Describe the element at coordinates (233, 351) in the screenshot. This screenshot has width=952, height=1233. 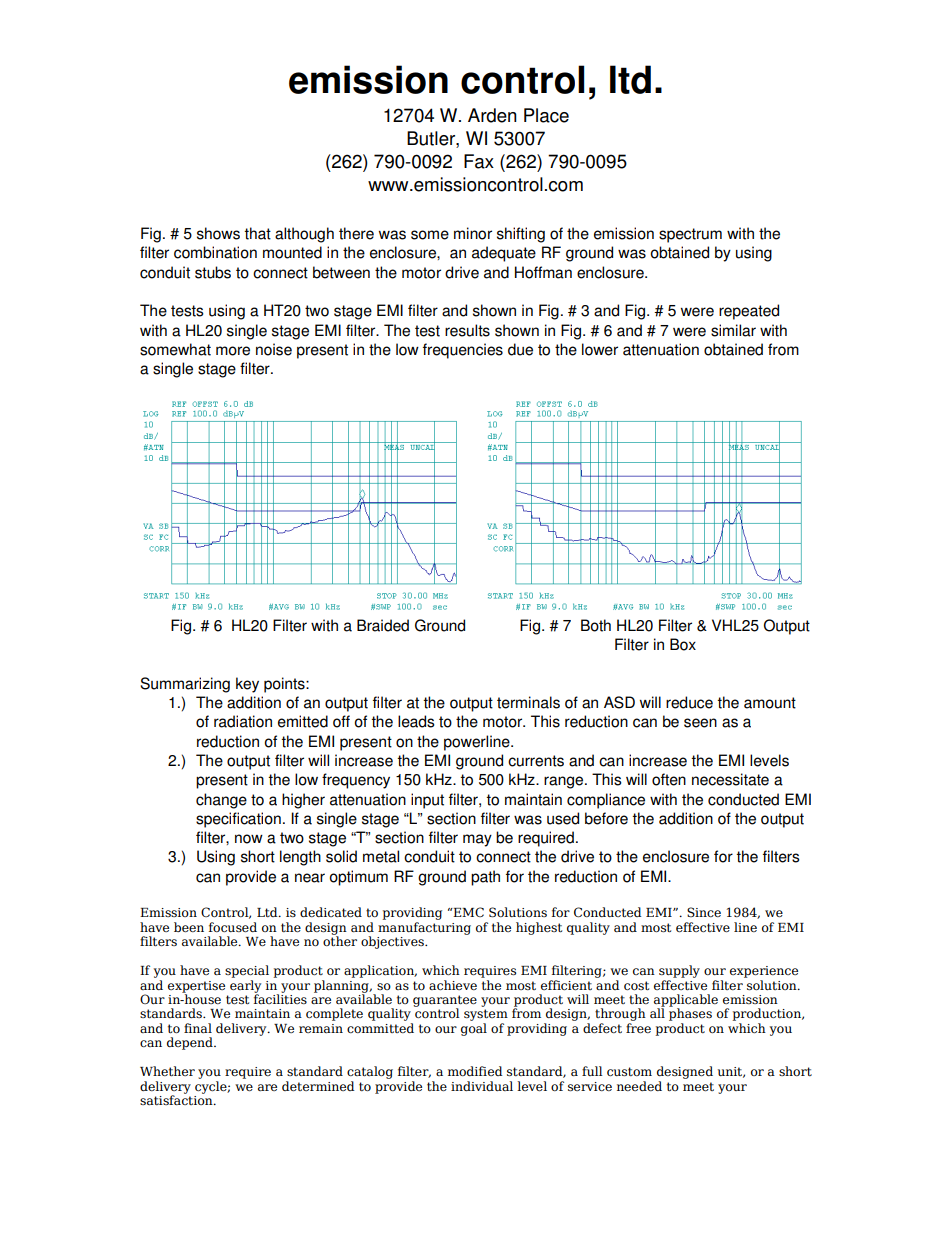
I see `more` at that location.
